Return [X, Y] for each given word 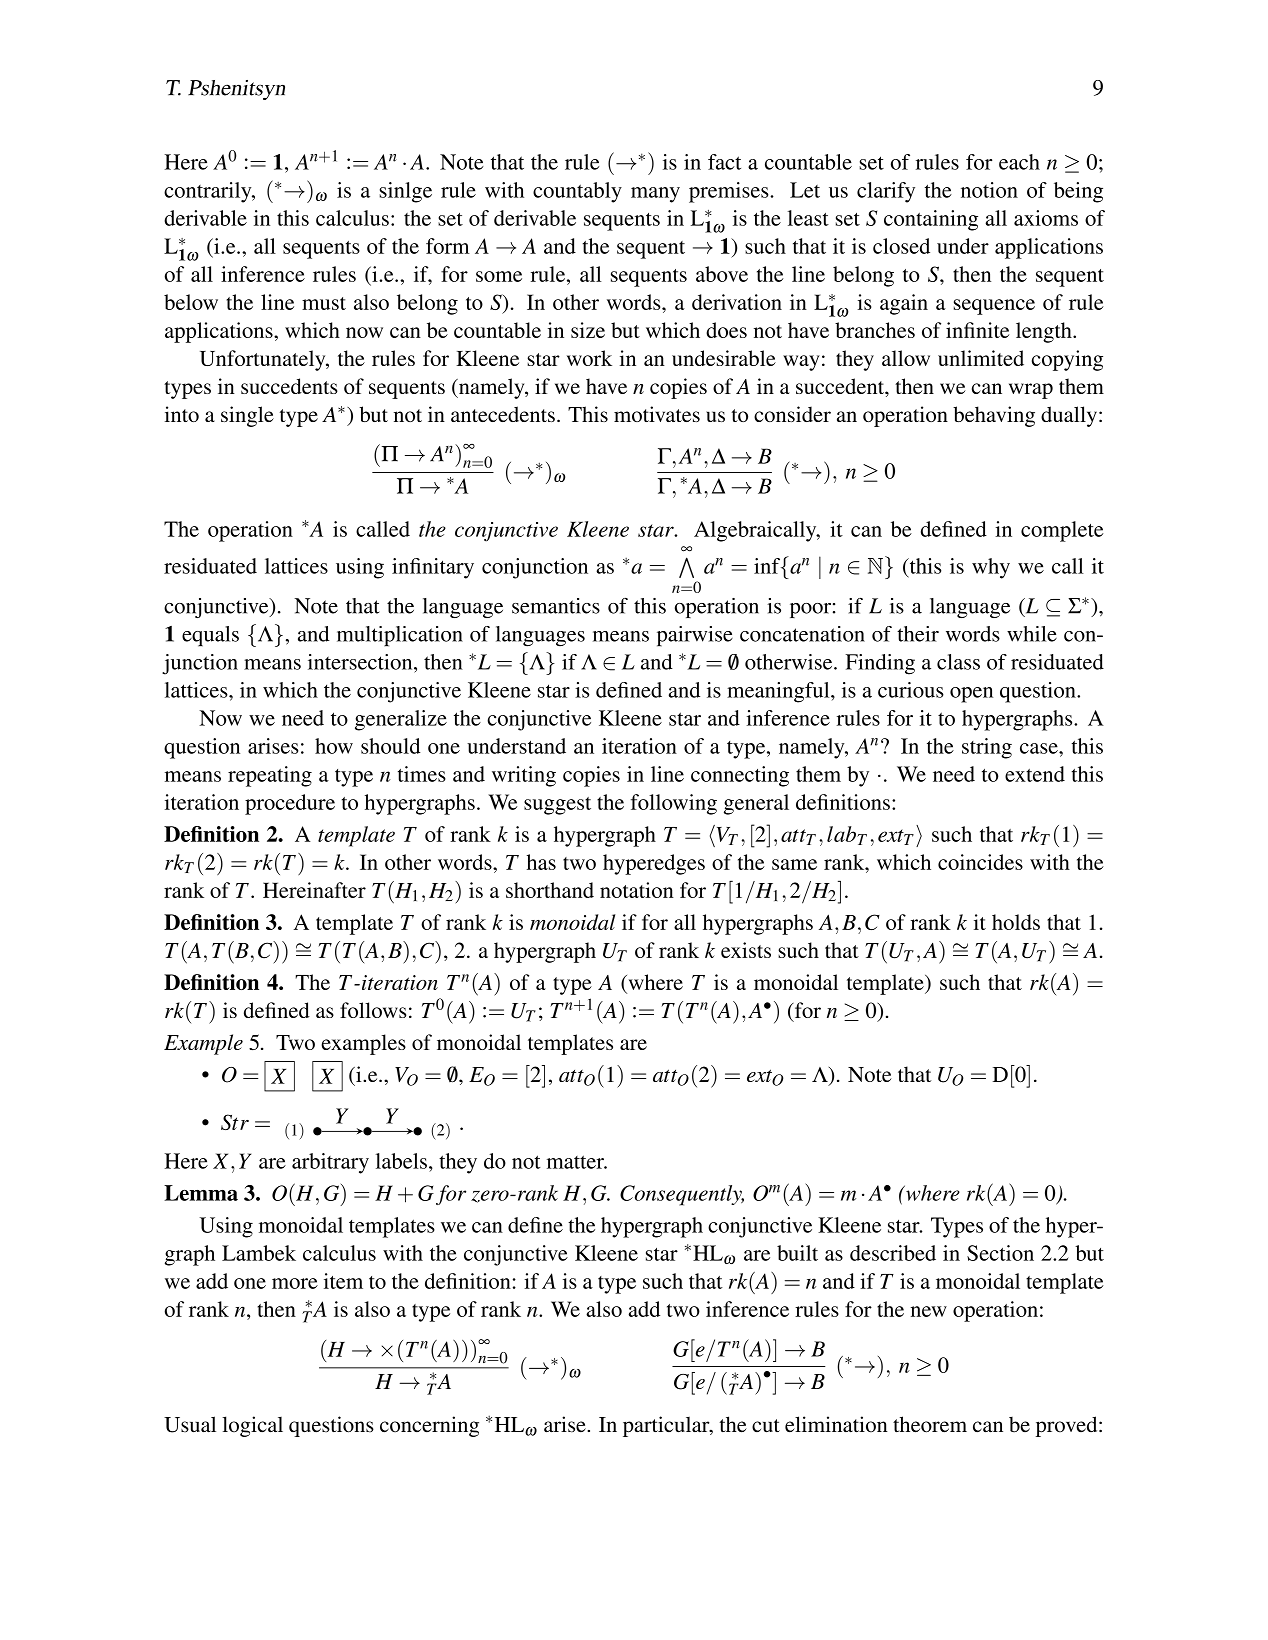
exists [746, 950]
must [324, 303]
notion [989, 190]
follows [373, 1010]
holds [1016, 922]
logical [252, 1426]
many [655, 195]
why [991, 568]
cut [766, 1426]
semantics [556, 606]
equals [210, 636]
